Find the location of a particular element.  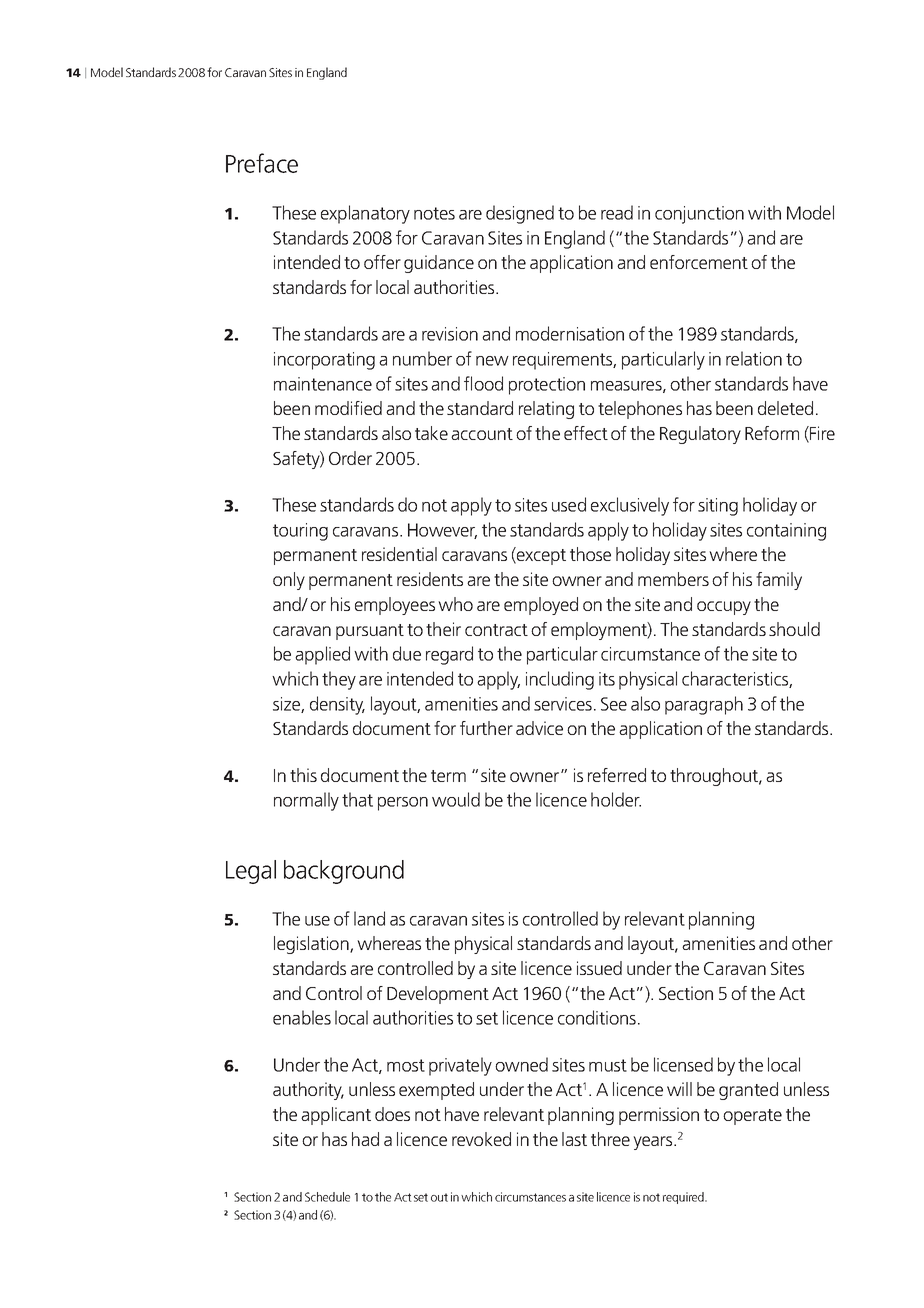

including is located at coordinates (560, 680).
